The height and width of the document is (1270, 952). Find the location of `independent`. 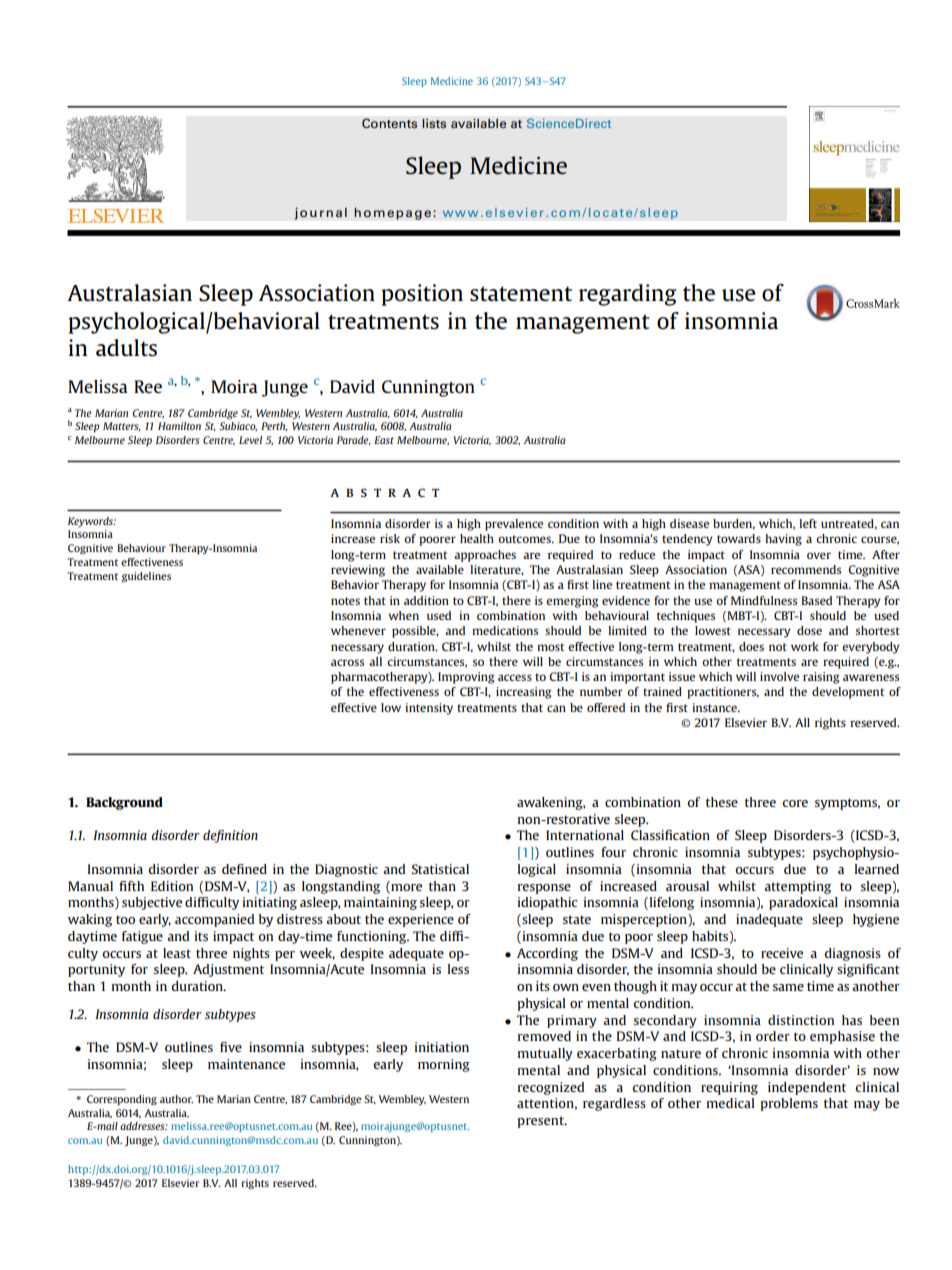

independent is located at coordinates (807, 1088).
